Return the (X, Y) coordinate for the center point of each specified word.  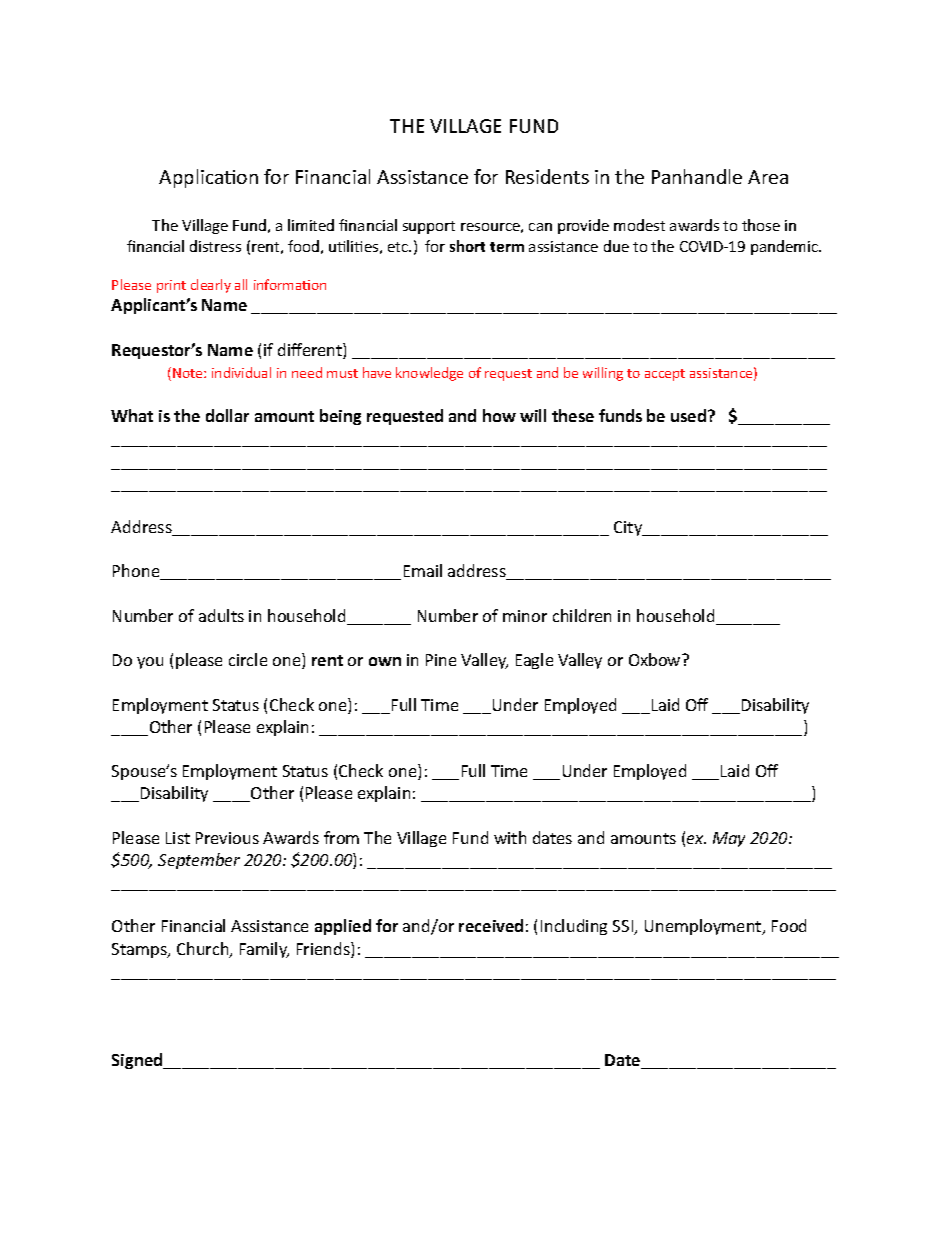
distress (215, 246)
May (729, 839)
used (690, 415)
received (491, 925)
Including (574, 927)
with (510, 837)
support (429, 227)
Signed (138, 1061)
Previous (227, 838)
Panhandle (697, 176)
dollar (227, 415)
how (499, 415)
